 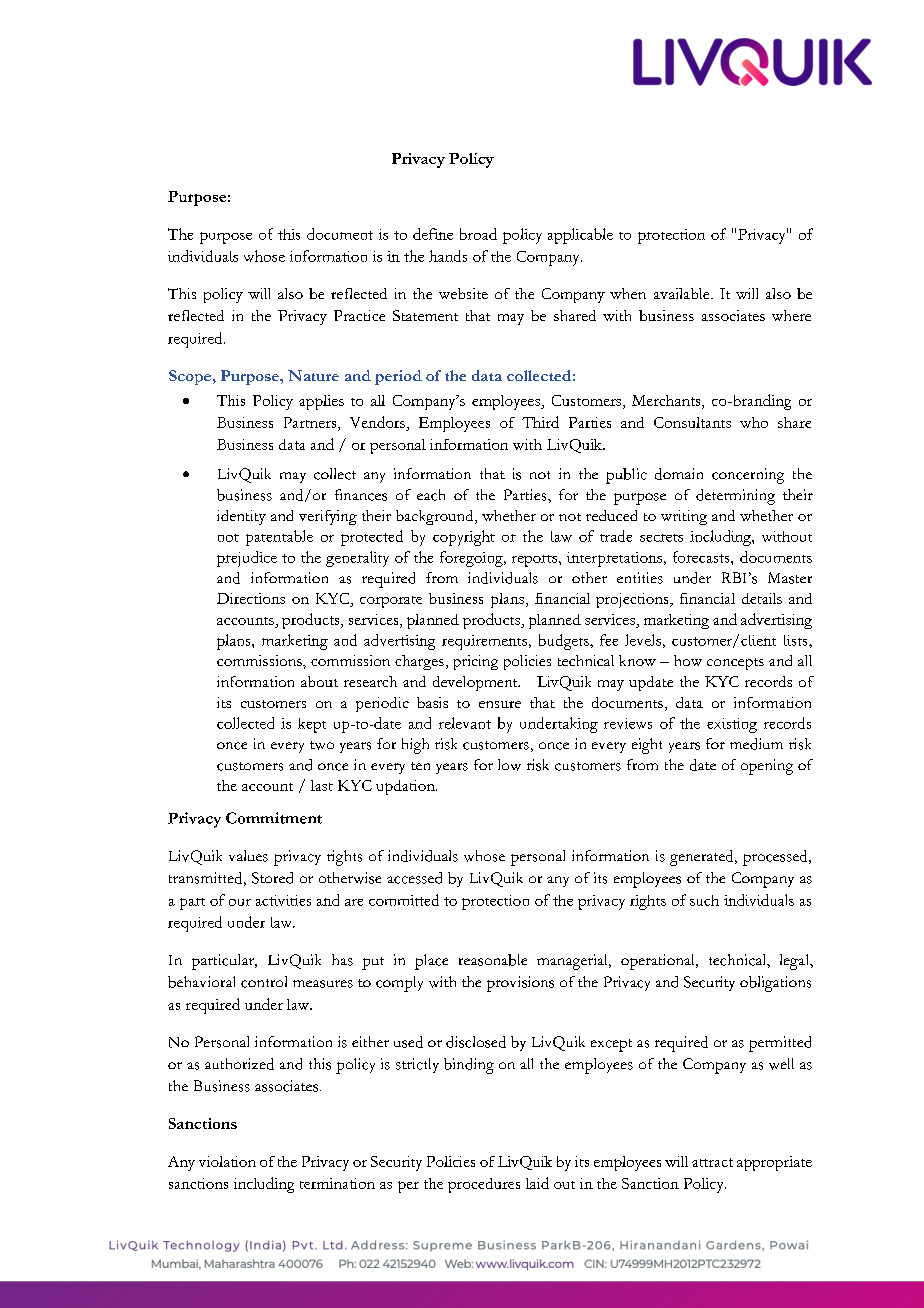 I want to click on kept, so click(x=312, y=725).
